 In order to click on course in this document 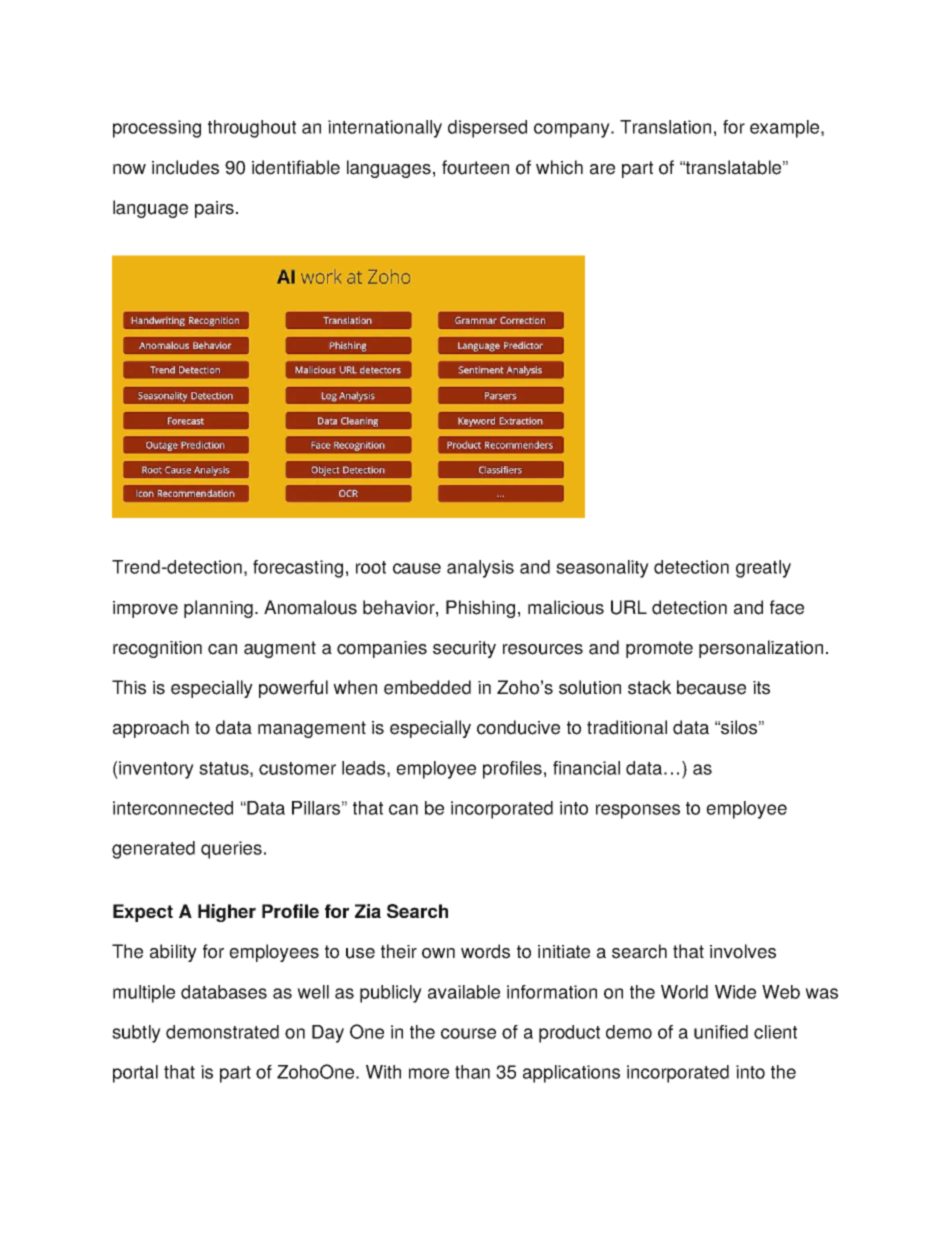, I will do `click(468, 1033)`.
